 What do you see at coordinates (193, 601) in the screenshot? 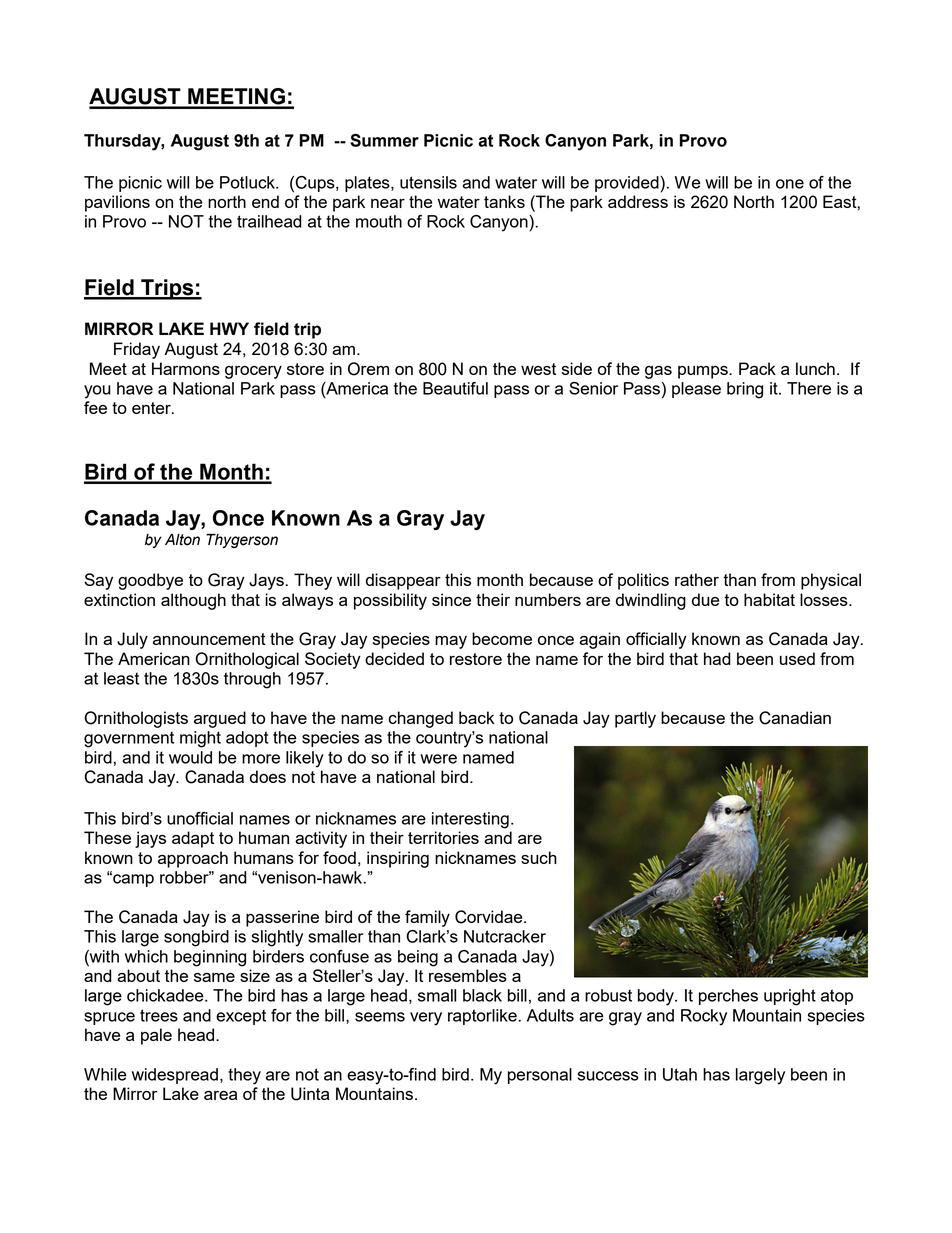
I see `although` at bounding box center [193, 601].
